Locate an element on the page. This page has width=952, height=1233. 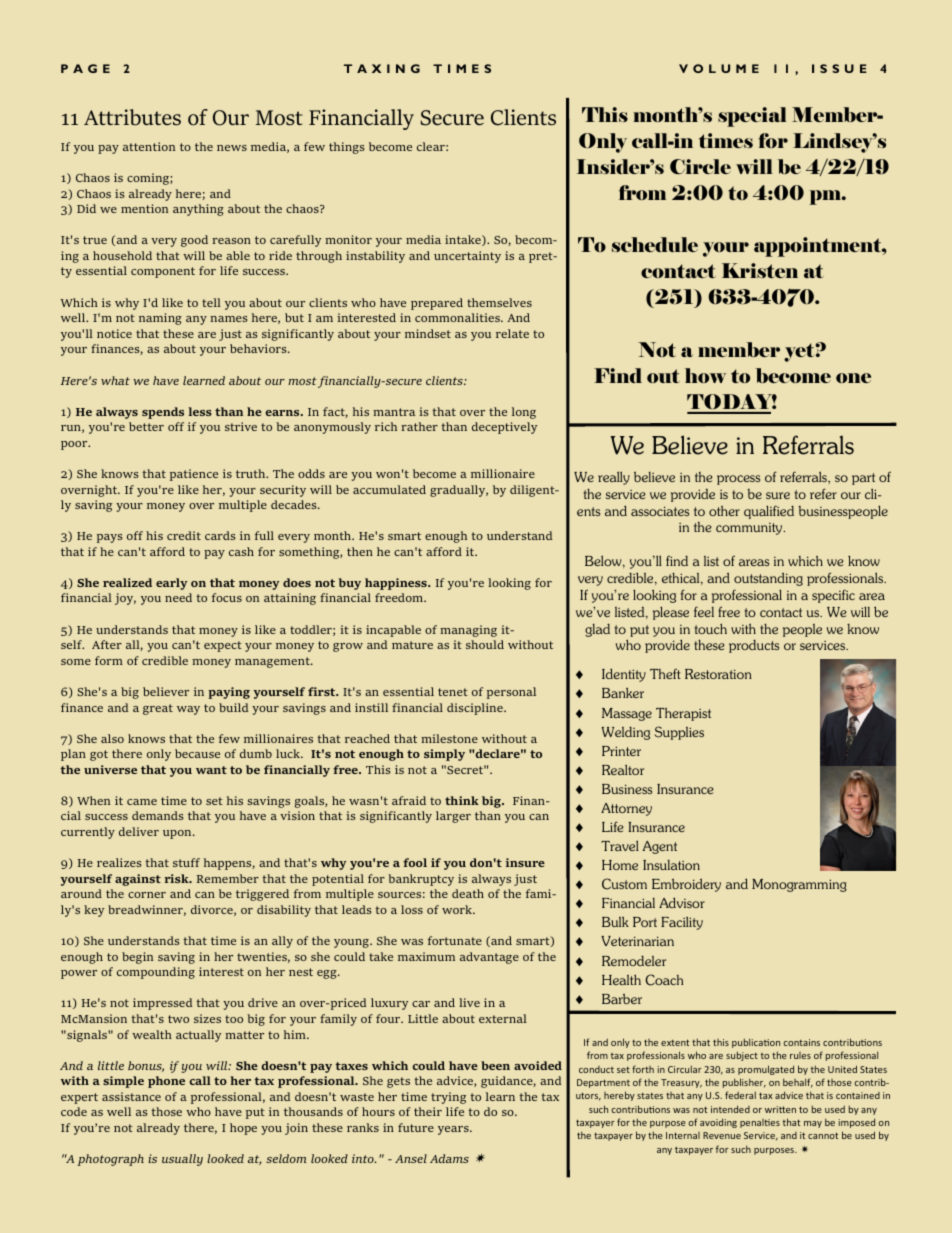
Circle is located at coordinates (700, 166).
